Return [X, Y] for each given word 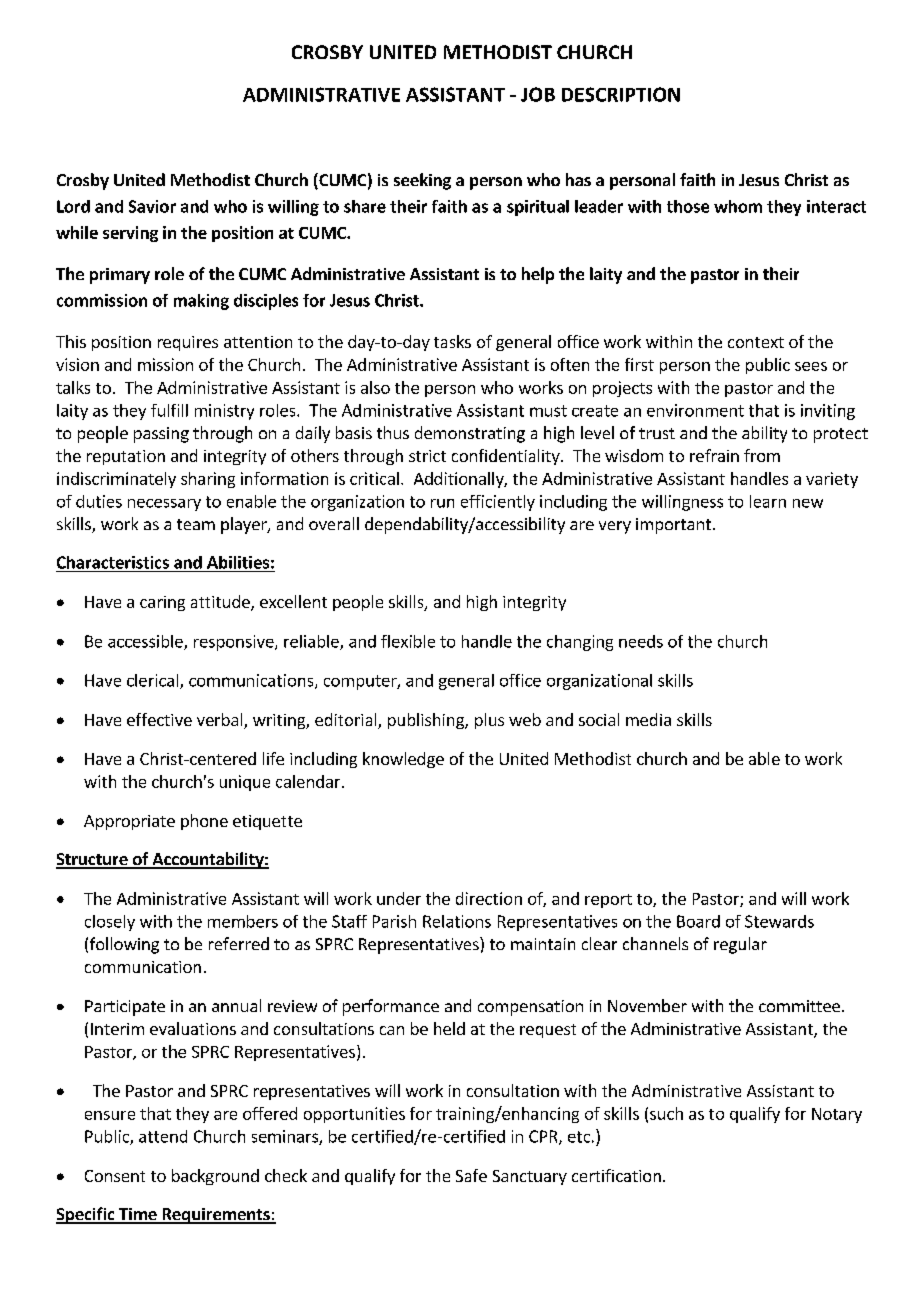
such [666, 1113]
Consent [115, 1176]
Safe [471, 1175]
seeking [422, 181]
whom [738, 206]
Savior [152, 206]
